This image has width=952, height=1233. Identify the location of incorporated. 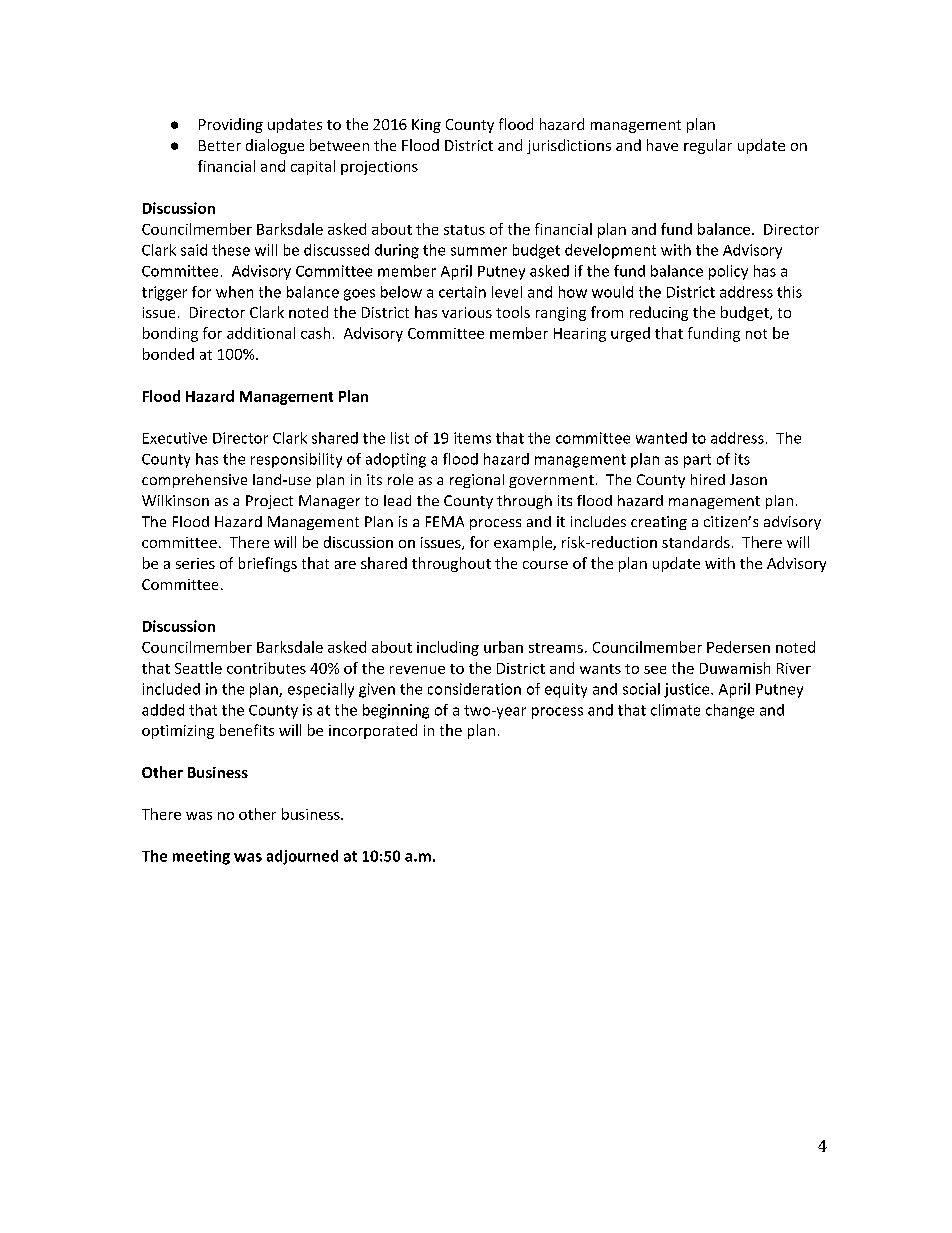
(373, 731).
